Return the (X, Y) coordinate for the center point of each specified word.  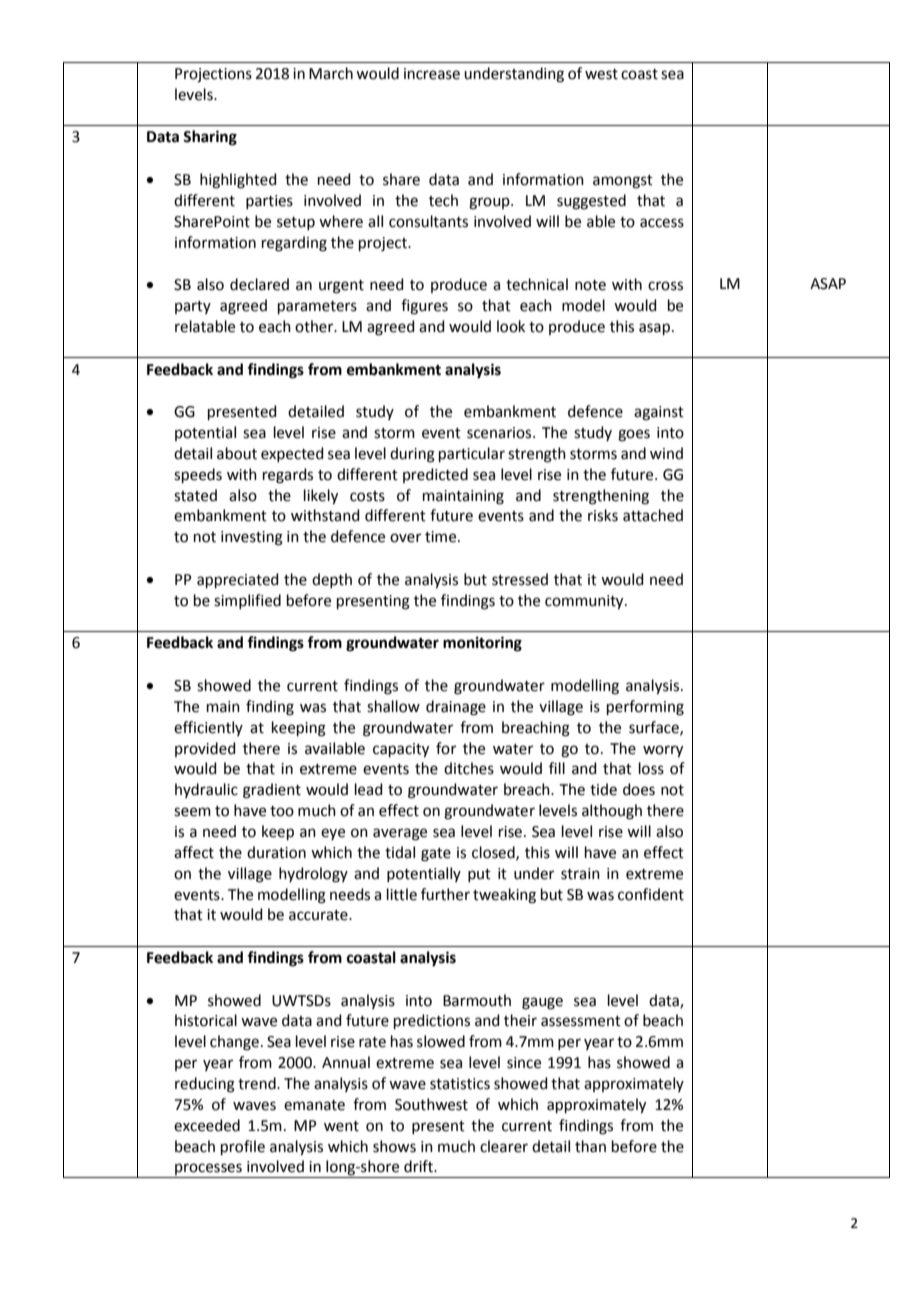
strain (580, 874)
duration (276, 852)
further (445, 894)
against (659, 413)
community (585, 602)
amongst (623, 182)
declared (259, 284)
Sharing (210, 138)
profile (243, 1147)
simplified (247, 601)
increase (432, 74)
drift (420, 1166)
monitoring (482, 644)
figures (424, 307)
